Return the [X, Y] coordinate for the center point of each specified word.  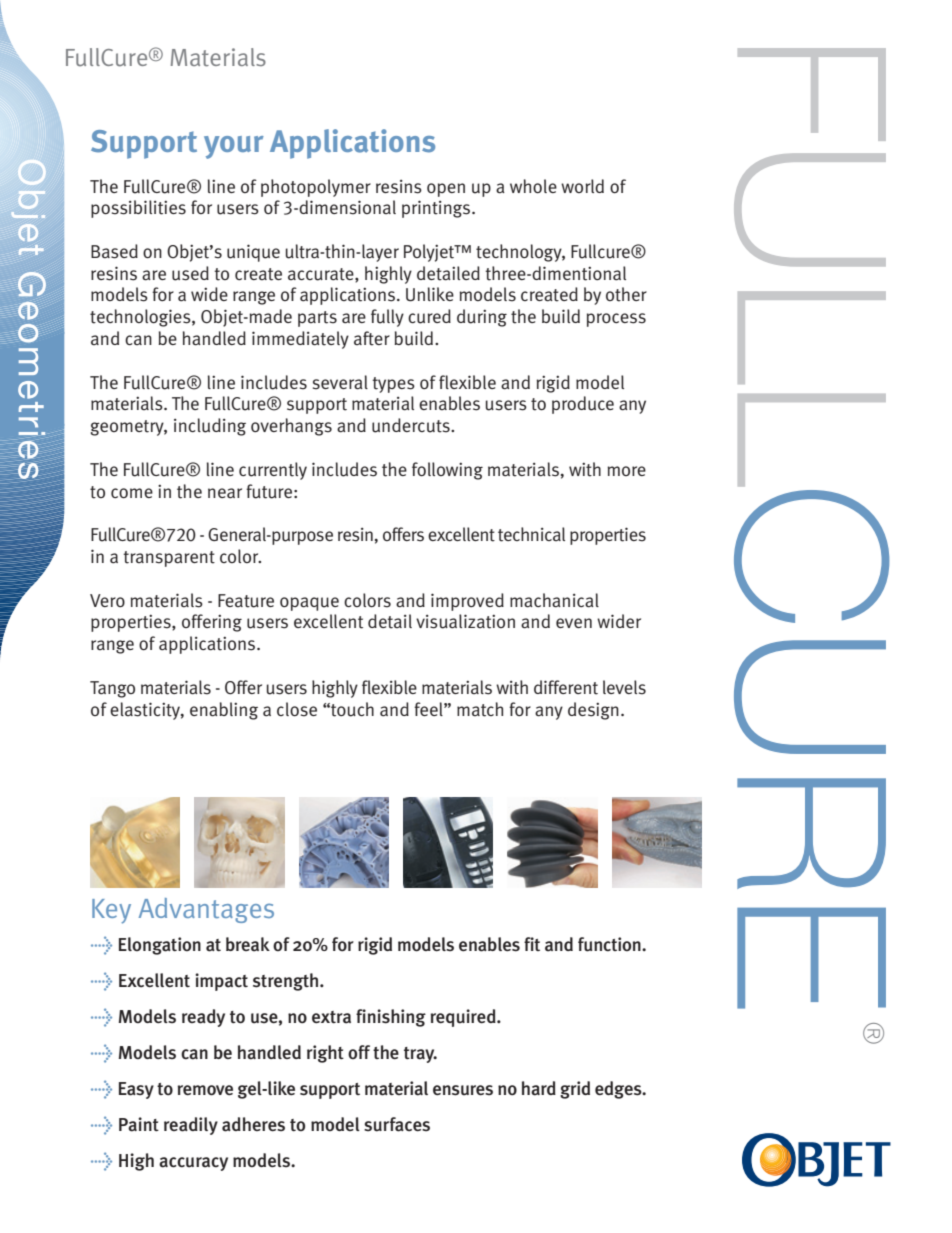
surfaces [397, 1124]
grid [575, 1090]
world [582, 186]
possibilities [138, 209]
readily [191, 1126]
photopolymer [316, 188]
